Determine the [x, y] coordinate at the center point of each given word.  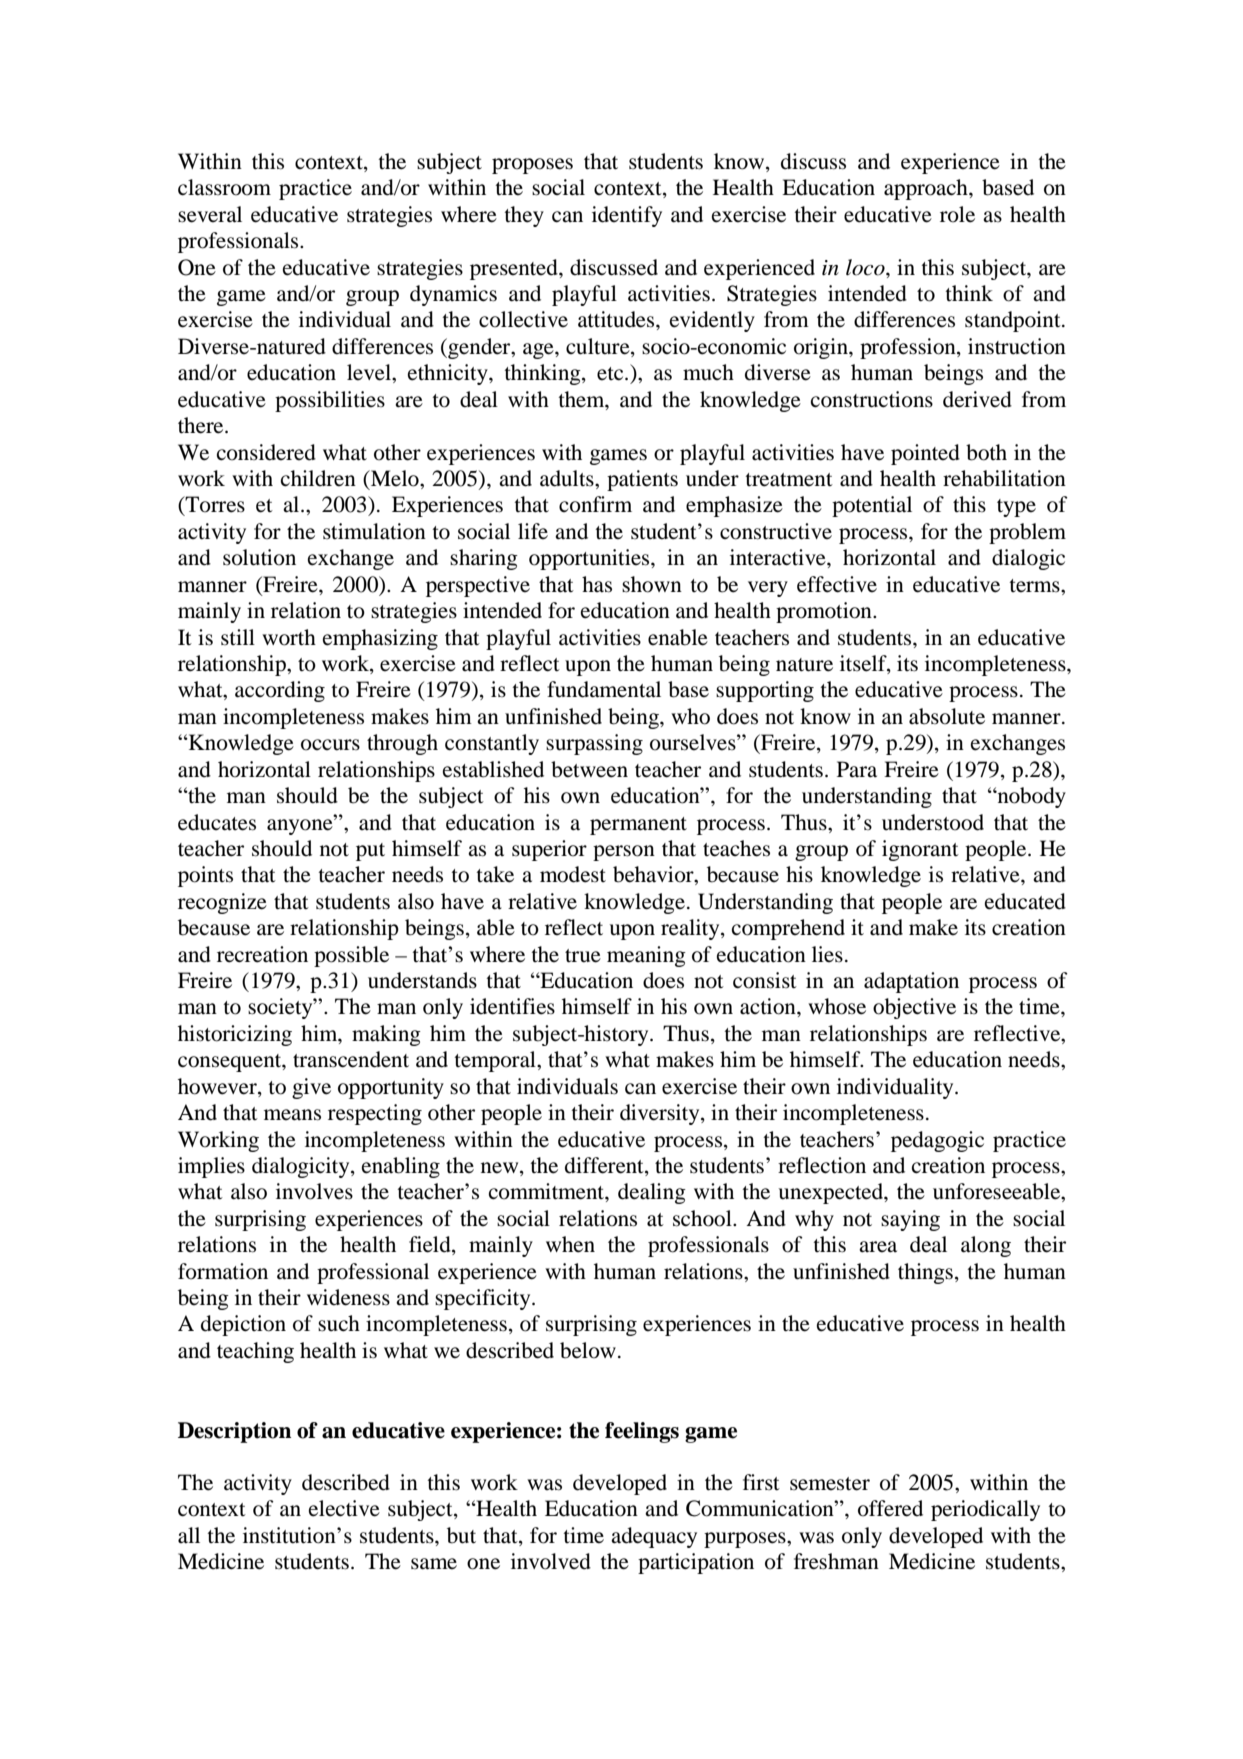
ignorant [920, 850]
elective [344, 1508]
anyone [301, 825]
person [624, 853]
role [957, 214]
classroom [224, 187]
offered [890, 1508]
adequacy [654, 1537]
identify [627, 216]
